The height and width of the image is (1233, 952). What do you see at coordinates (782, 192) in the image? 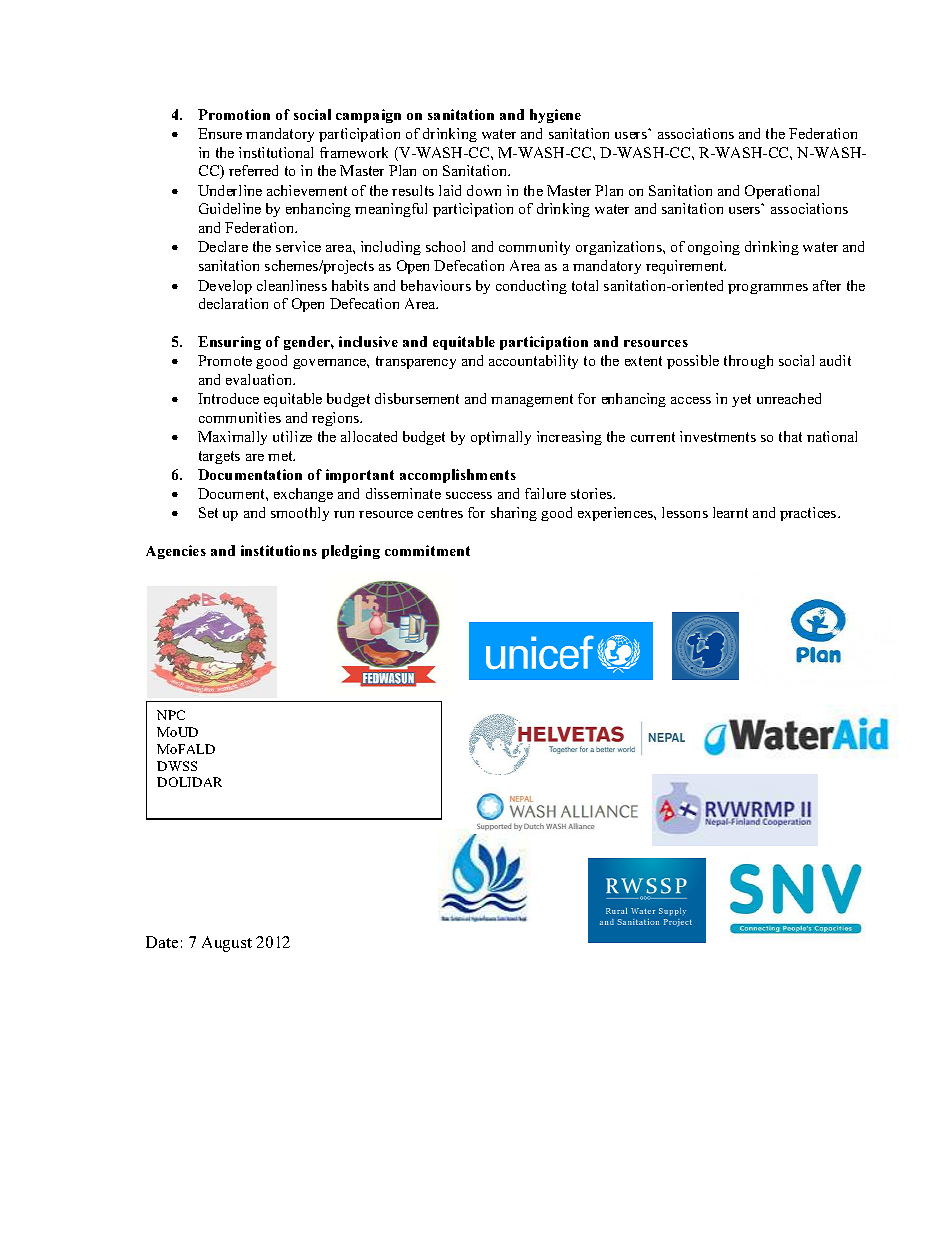
I see `Operational` at bounding box center [782, 192].
